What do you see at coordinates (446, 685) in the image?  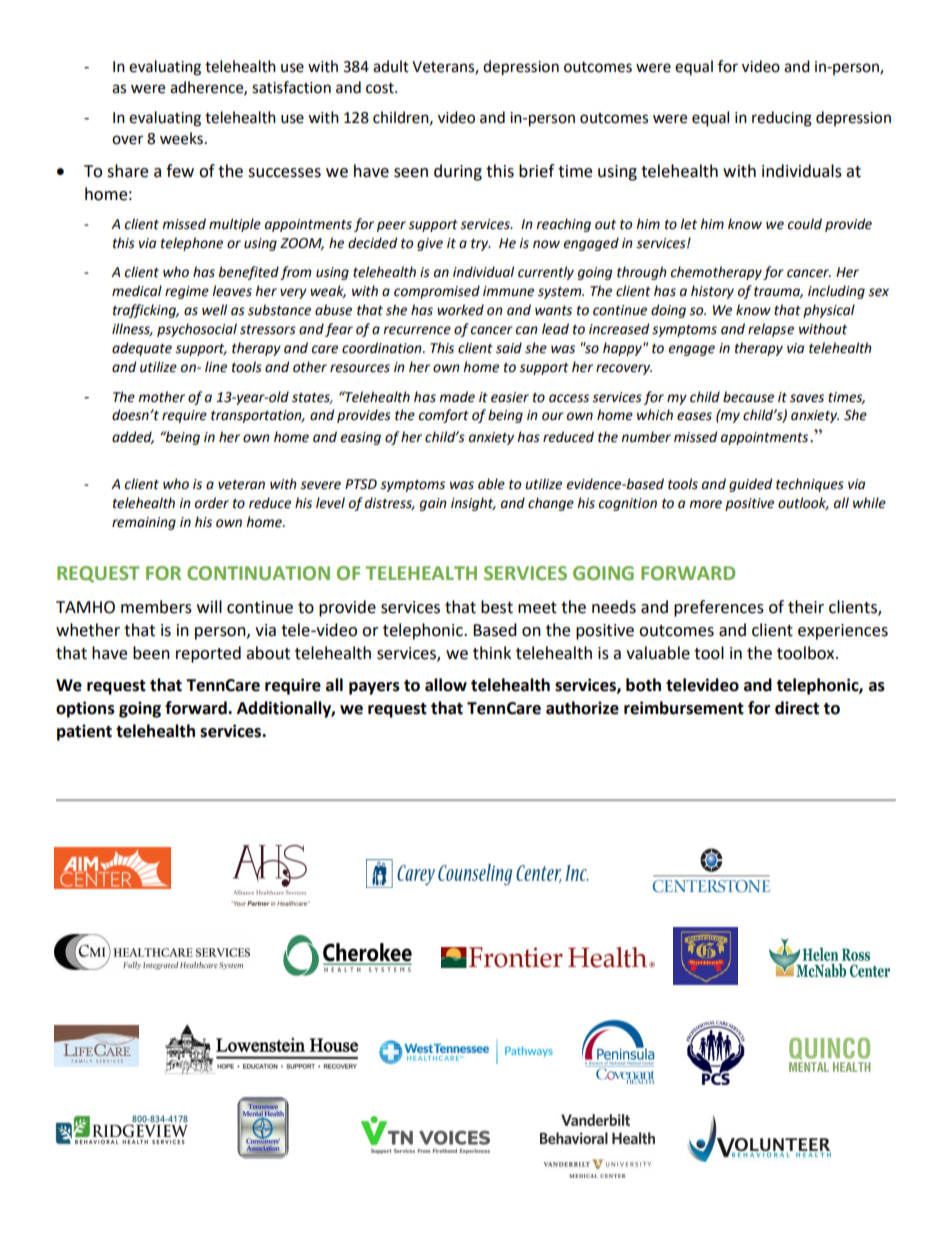 I see `allow` at bounding box center [446, 685].
